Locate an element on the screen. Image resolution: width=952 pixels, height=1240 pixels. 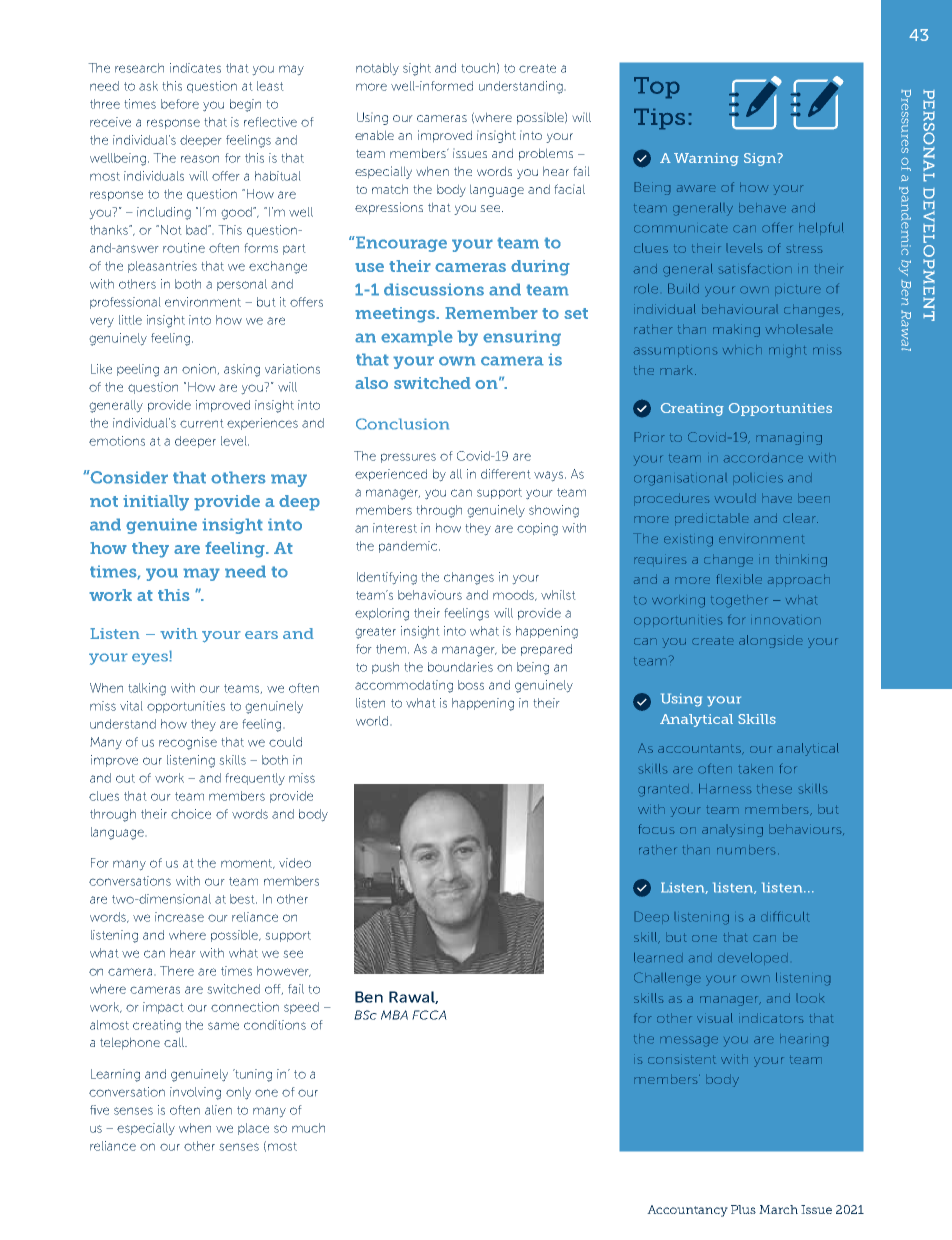
notably is located at coordinates (377, 69).
